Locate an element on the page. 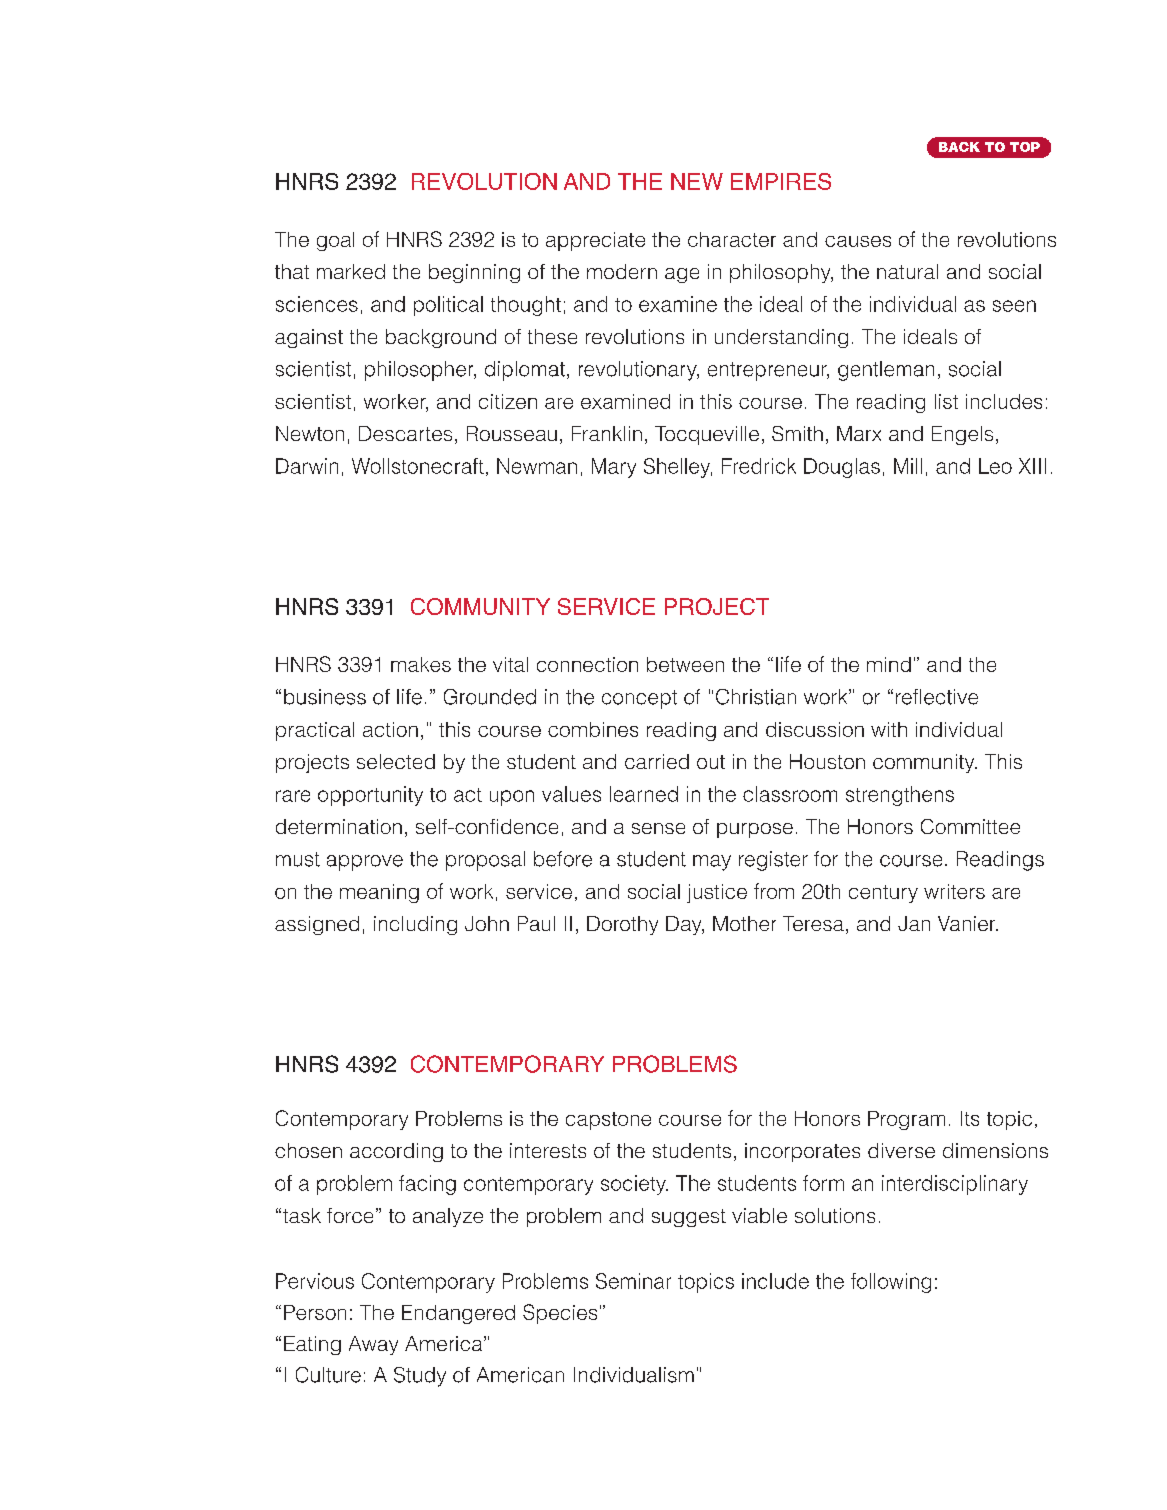  mind is located at coordinates (889, 664).
